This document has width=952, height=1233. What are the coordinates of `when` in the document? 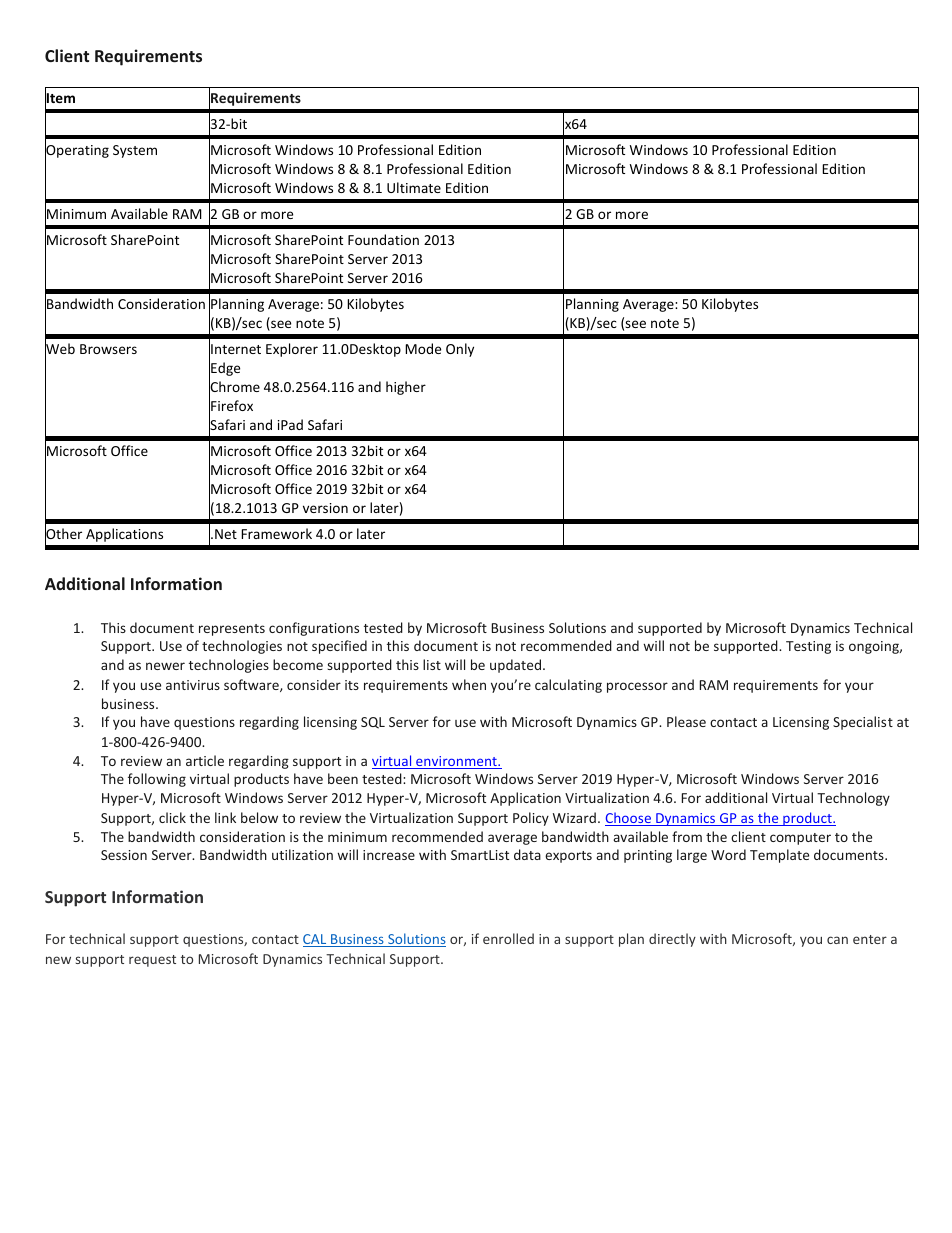 It's located at (469, 684).
